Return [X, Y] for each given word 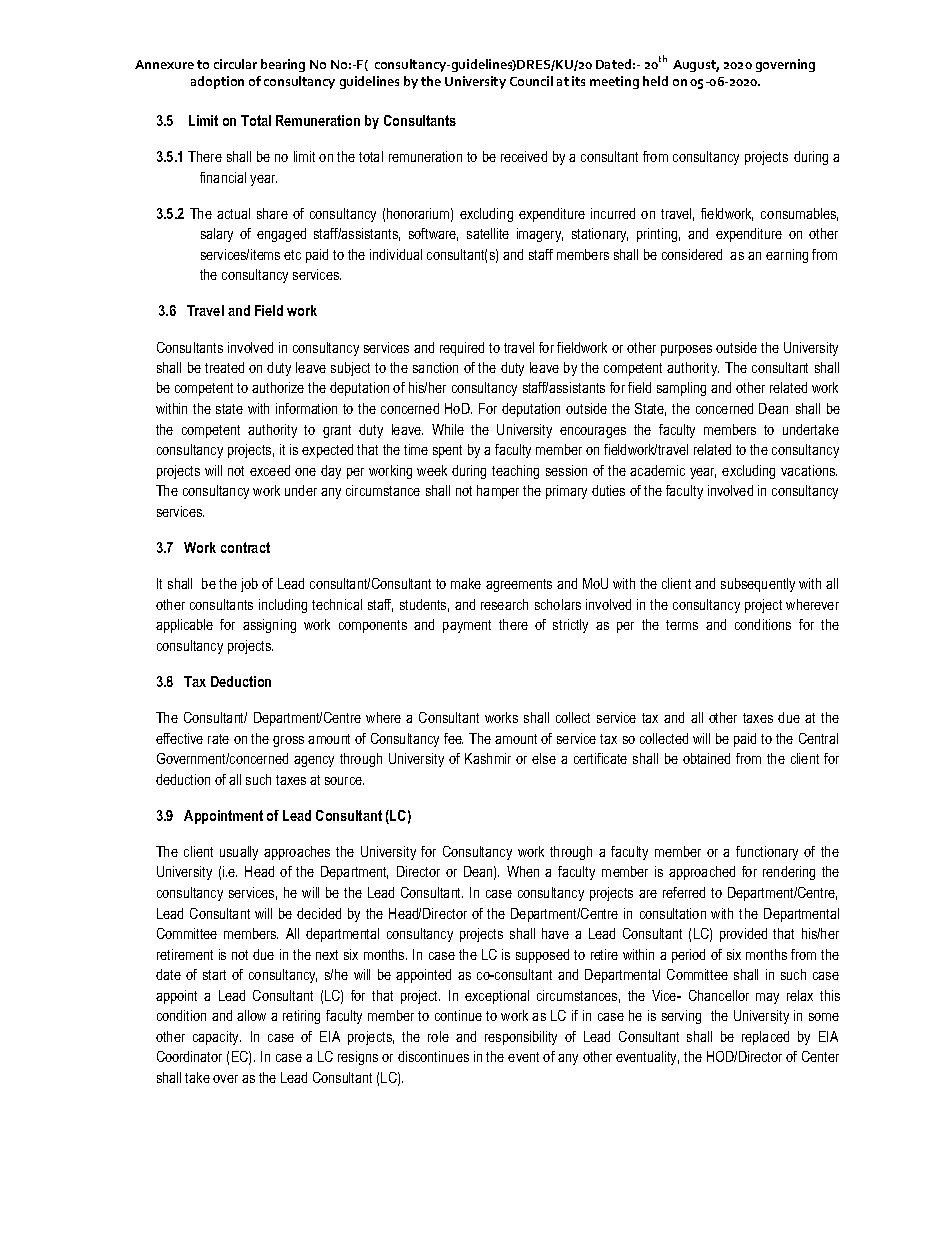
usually [239, 853]
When [523, 871]
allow [251, 1015]
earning [787, 256]
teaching [515, 472]
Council [531, 81]
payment [467, 626]
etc [292, 255]
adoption [217, 82]
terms [682, 625]
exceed [270, 470]
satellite [488, 233]
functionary [767, 853]
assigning [269, 626]
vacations [809, 470]
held [655, 81]
